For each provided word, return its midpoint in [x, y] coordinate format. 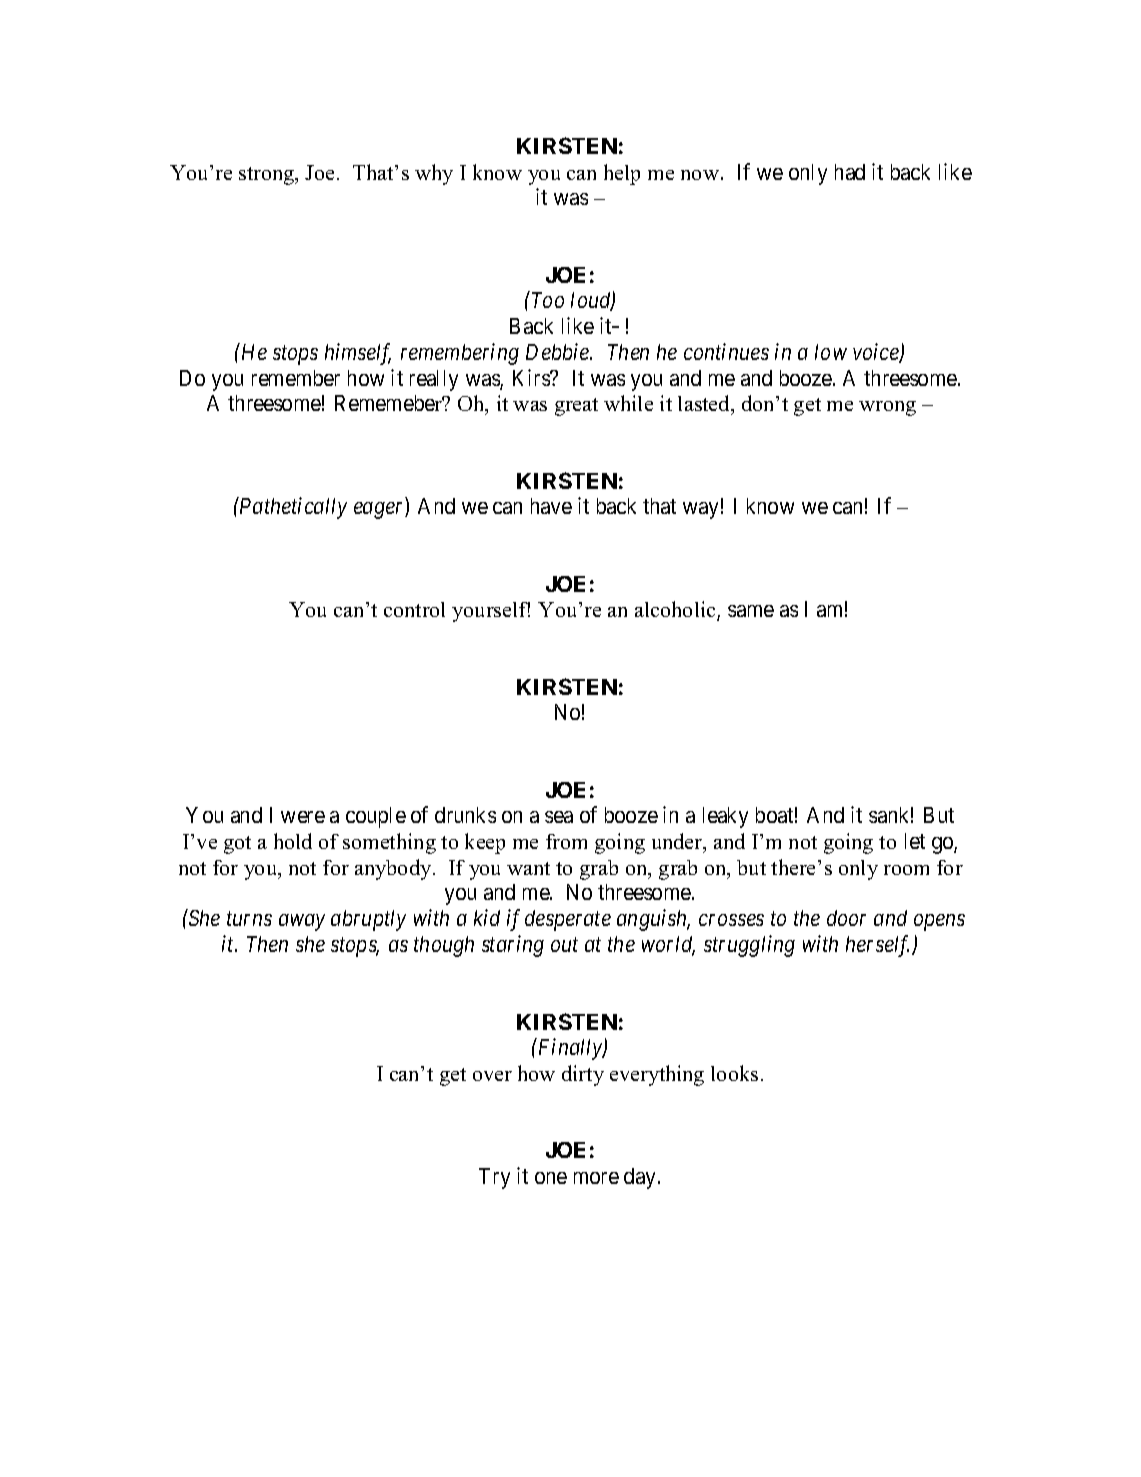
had [850, 172]
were [303, 817]
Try [494, 1178]
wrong [887, 408]
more [596, 1178]
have [551, 506]
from [566, 841]
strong [268, 176]
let [915, 841]
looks [734, 1073]
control [414, 609]
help [622, 174]
